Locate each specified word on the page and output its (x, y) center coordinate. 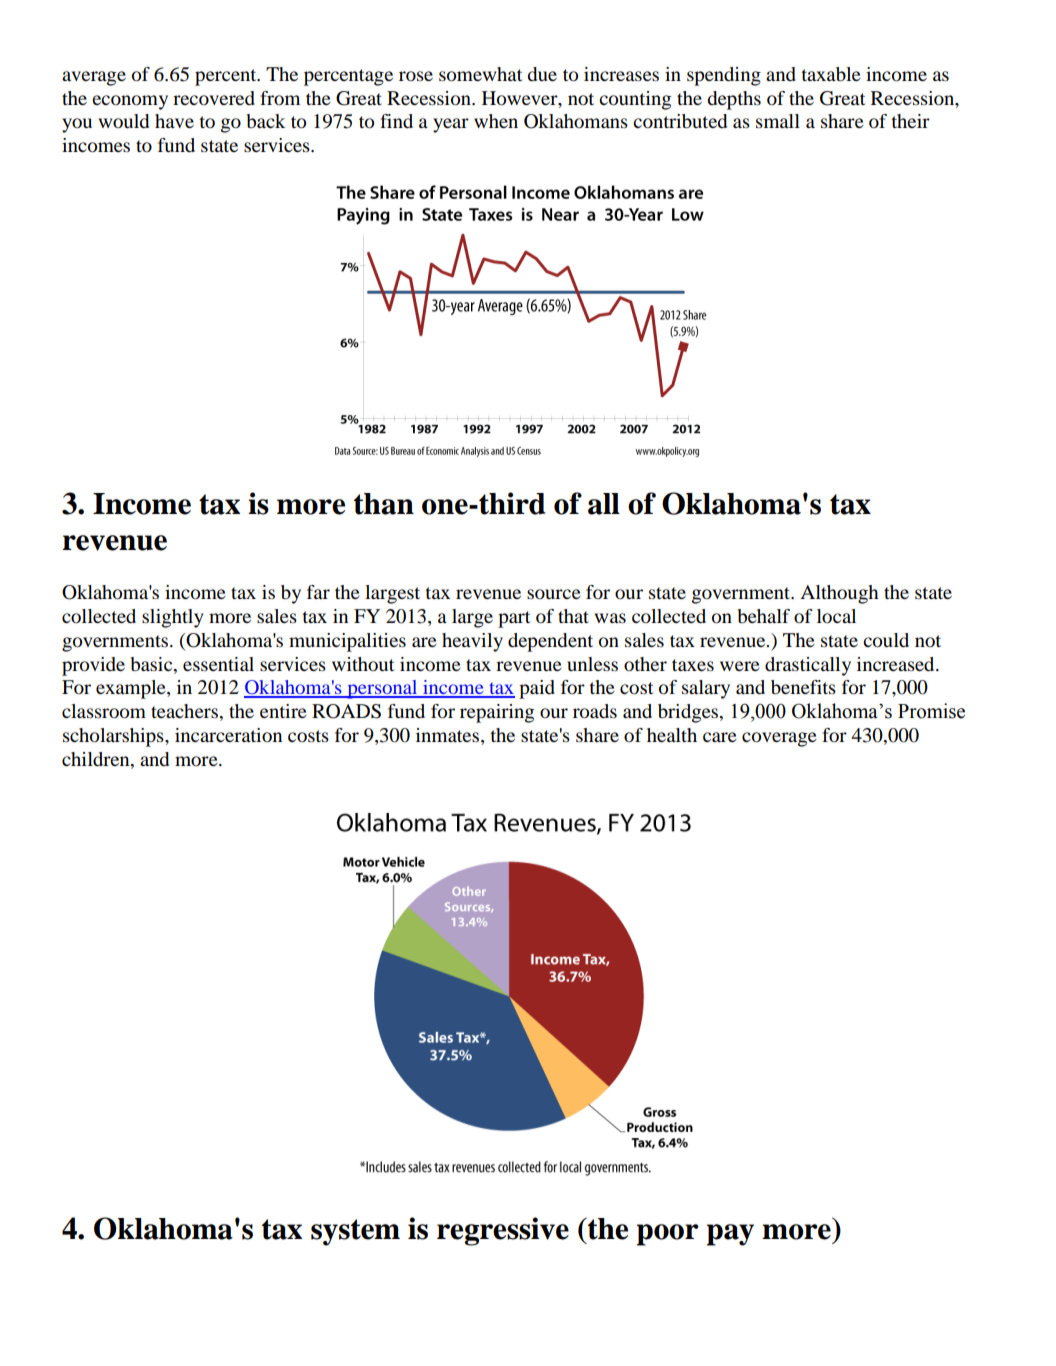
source (554, 594)
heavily (472, 642)
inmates (447, 735)
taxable (831, 74)
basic (152, 664)
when (496, 121)
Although (839, 594)
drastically (808, 666)
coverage (779, 739)
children (97, 760)
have (174, 121)
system (355, 1232)
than (384, 504)
